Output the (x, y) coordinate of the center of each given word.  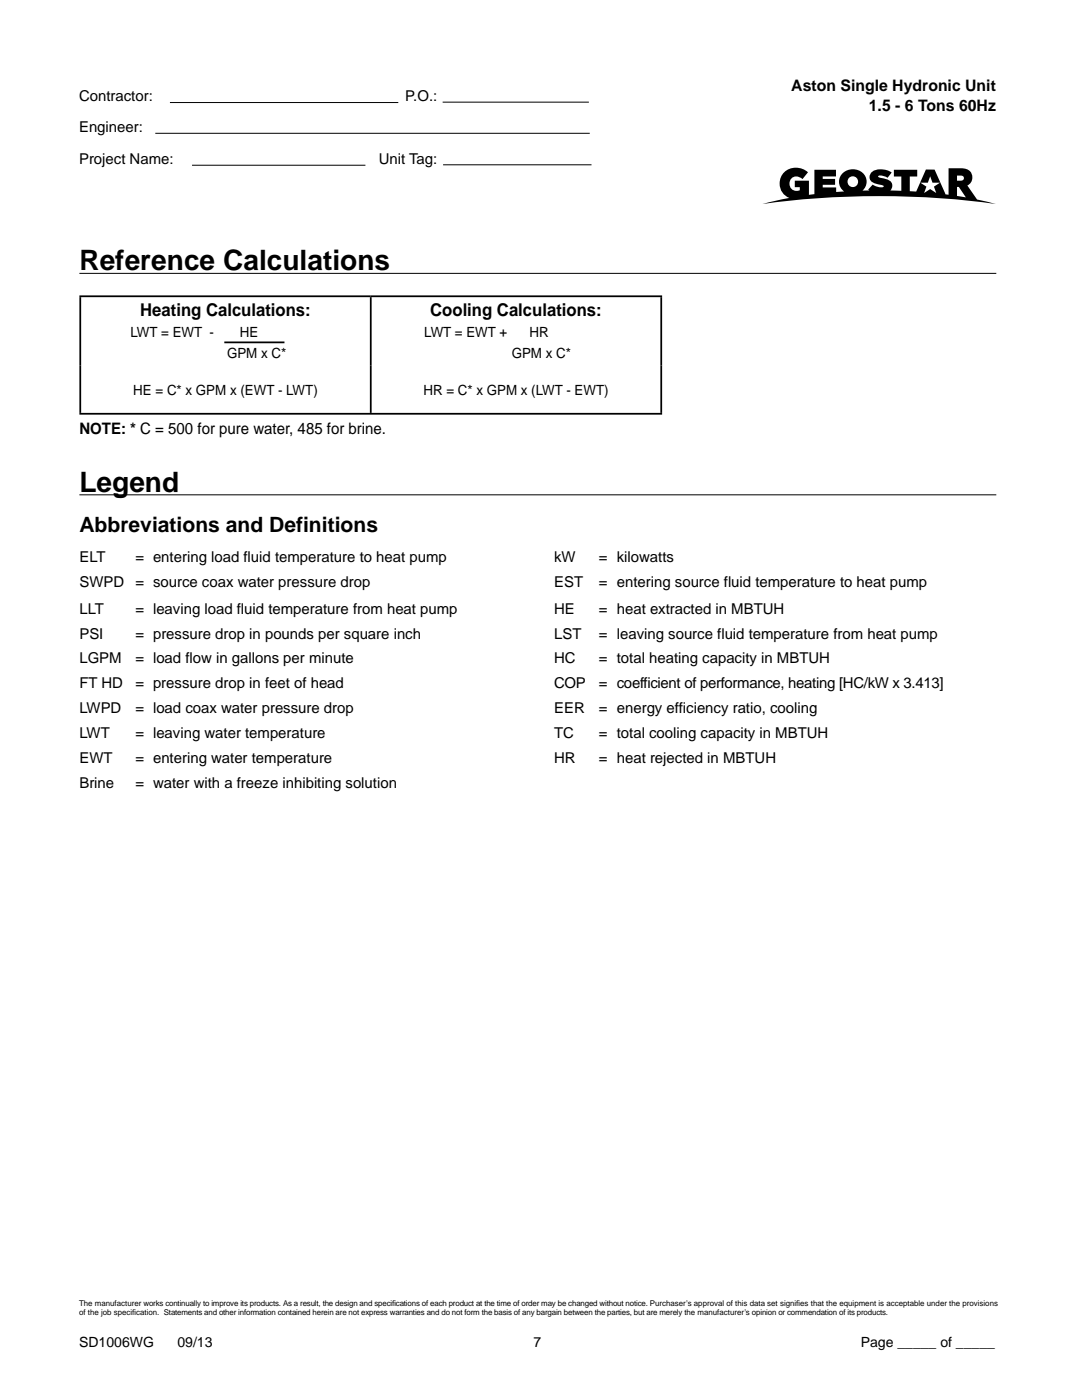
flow (198, 657)
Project (103, 160)
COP (569, 683)
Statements (183, 1311)
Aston (813, 85)
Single (864, 87)
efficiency (698, 709)
